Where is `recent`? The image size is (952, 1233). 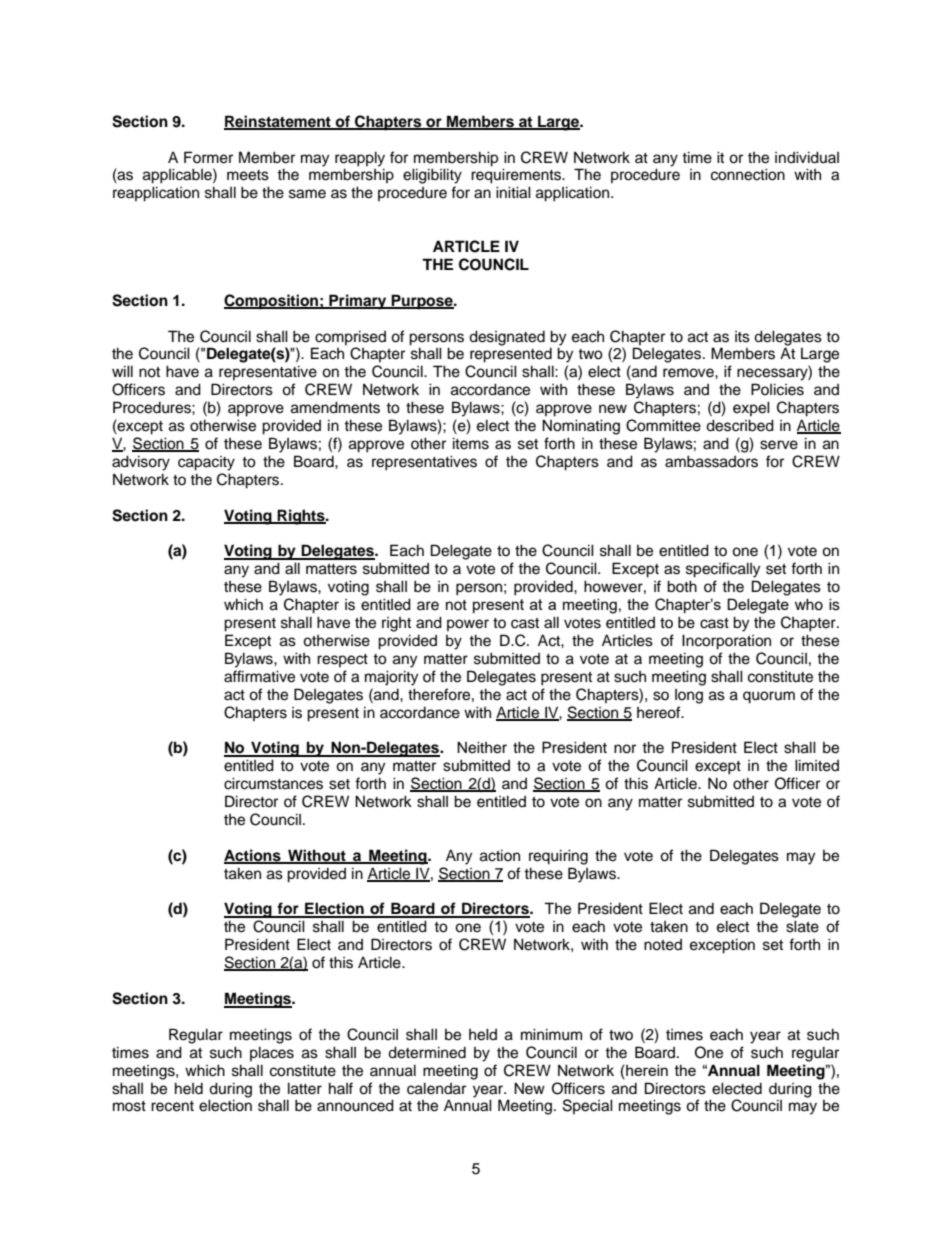 recent is located at coordinates (172, 1106).
